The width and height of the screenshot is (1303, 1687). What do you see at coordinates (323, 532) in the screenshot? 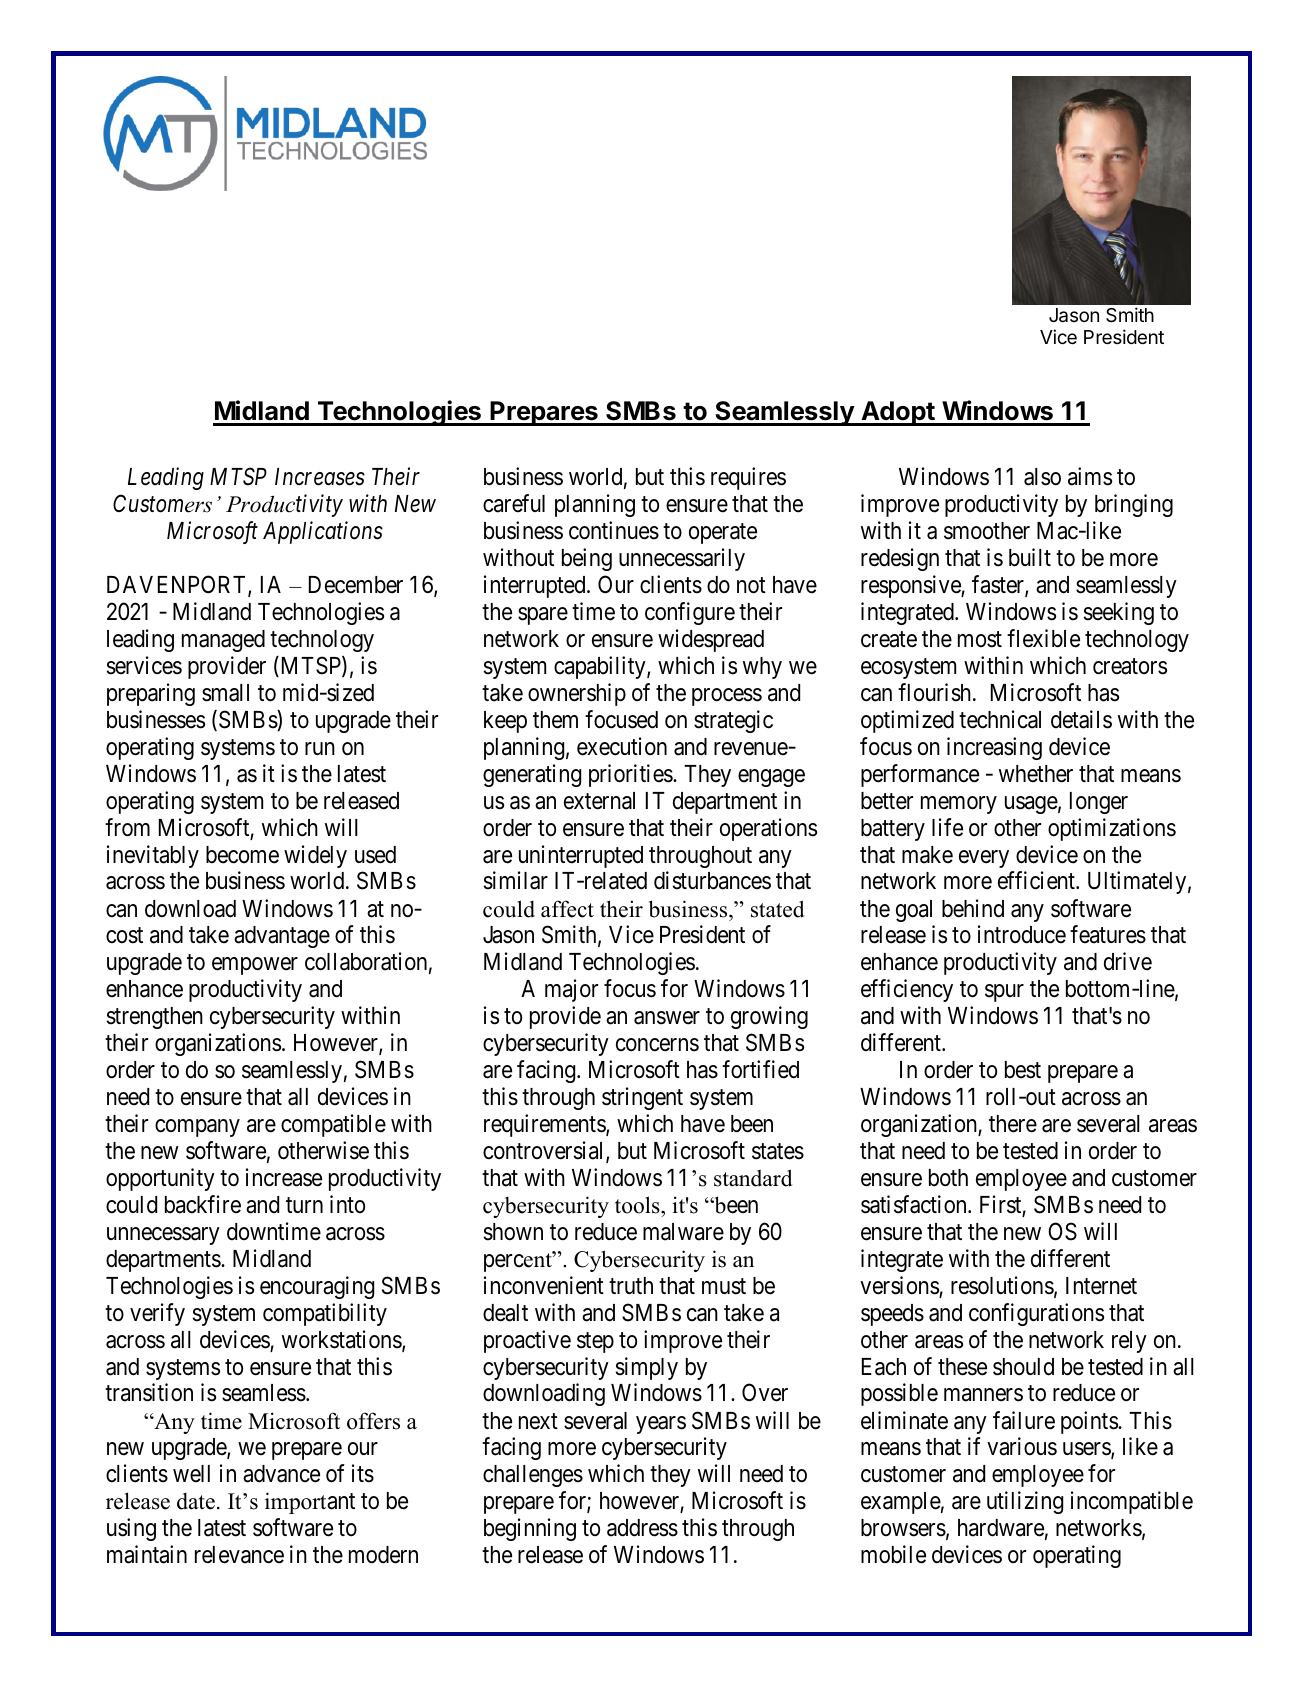
I see `Applications` at bounding box center [323, 532].
